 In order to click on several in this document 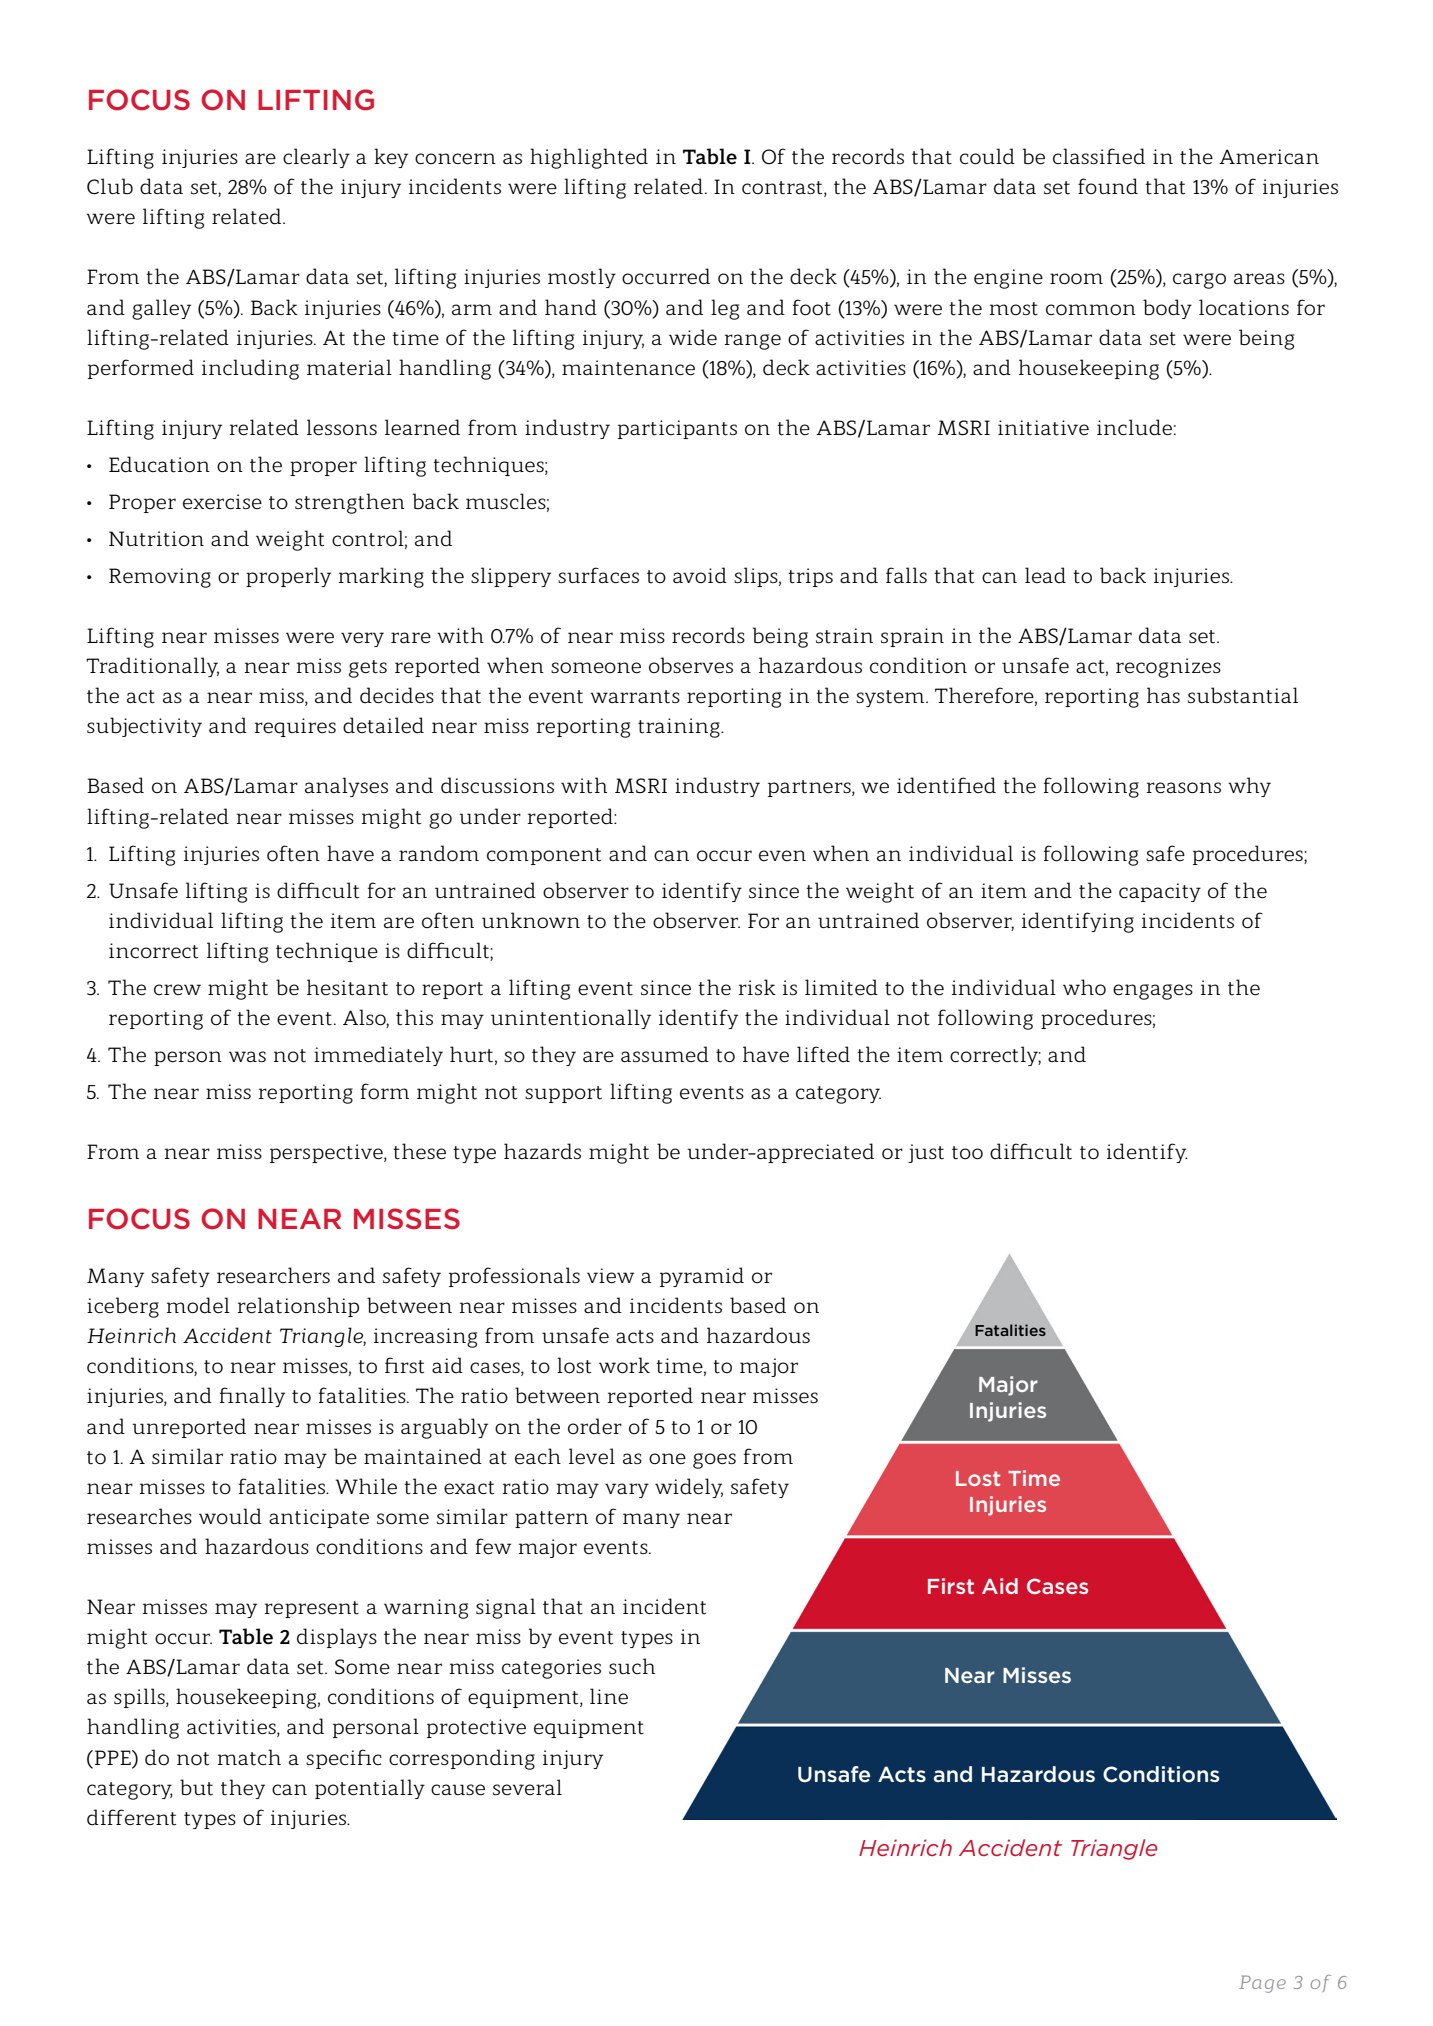, I will do `click(527, 1787)`.
